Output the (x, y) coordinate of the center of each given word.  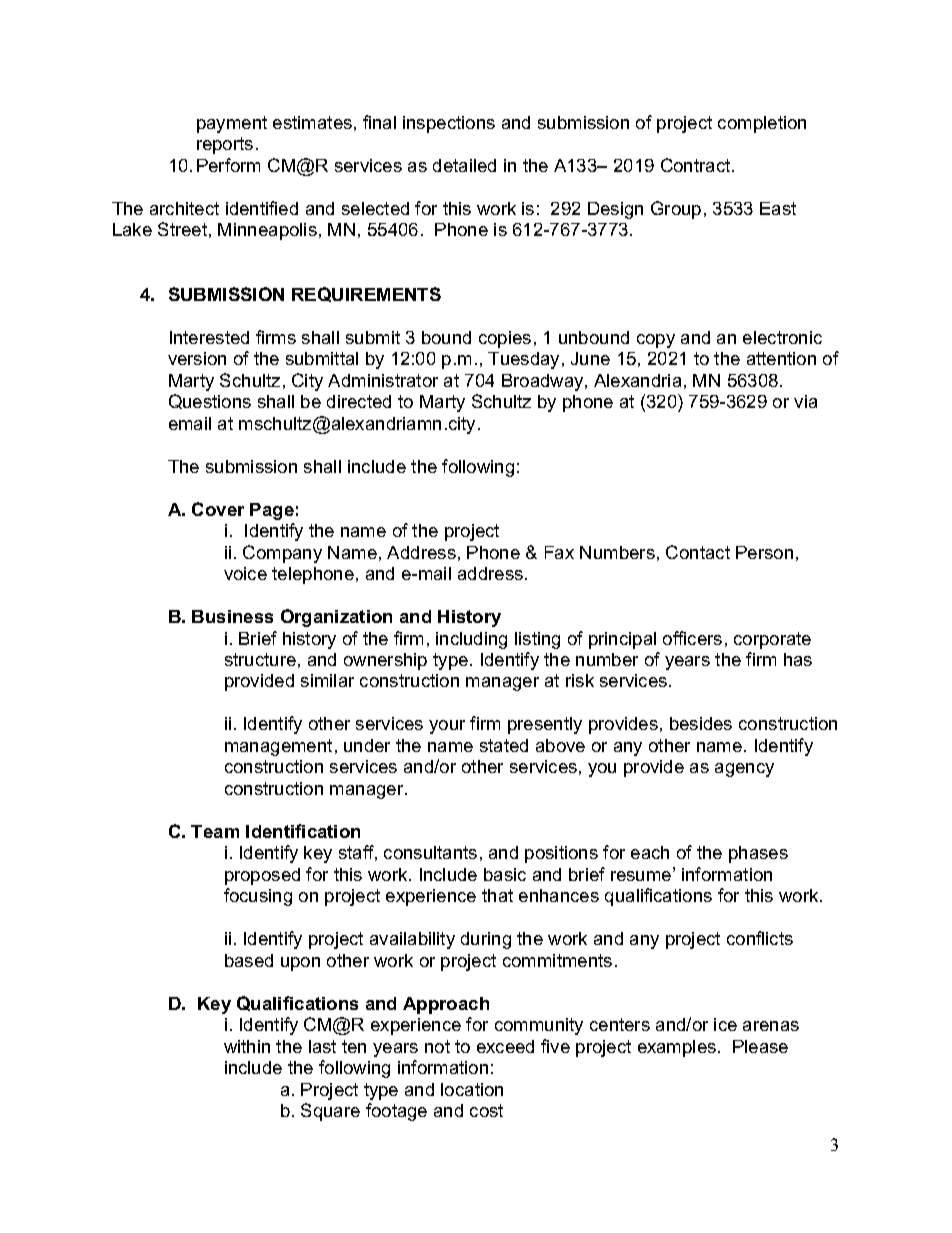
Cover (218, 509)
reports (225, 145)
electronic (782, 337)
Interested (209, 337)
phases (758, 854)
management (278, 747)
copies (505, 339)
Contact (698, 552)
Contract (697, 165)
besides (701, 723)
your (447, 727)
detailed (464, 165)
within (247, 1046)
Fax (559, 552)
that (497, 895)
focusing (258, 897)
